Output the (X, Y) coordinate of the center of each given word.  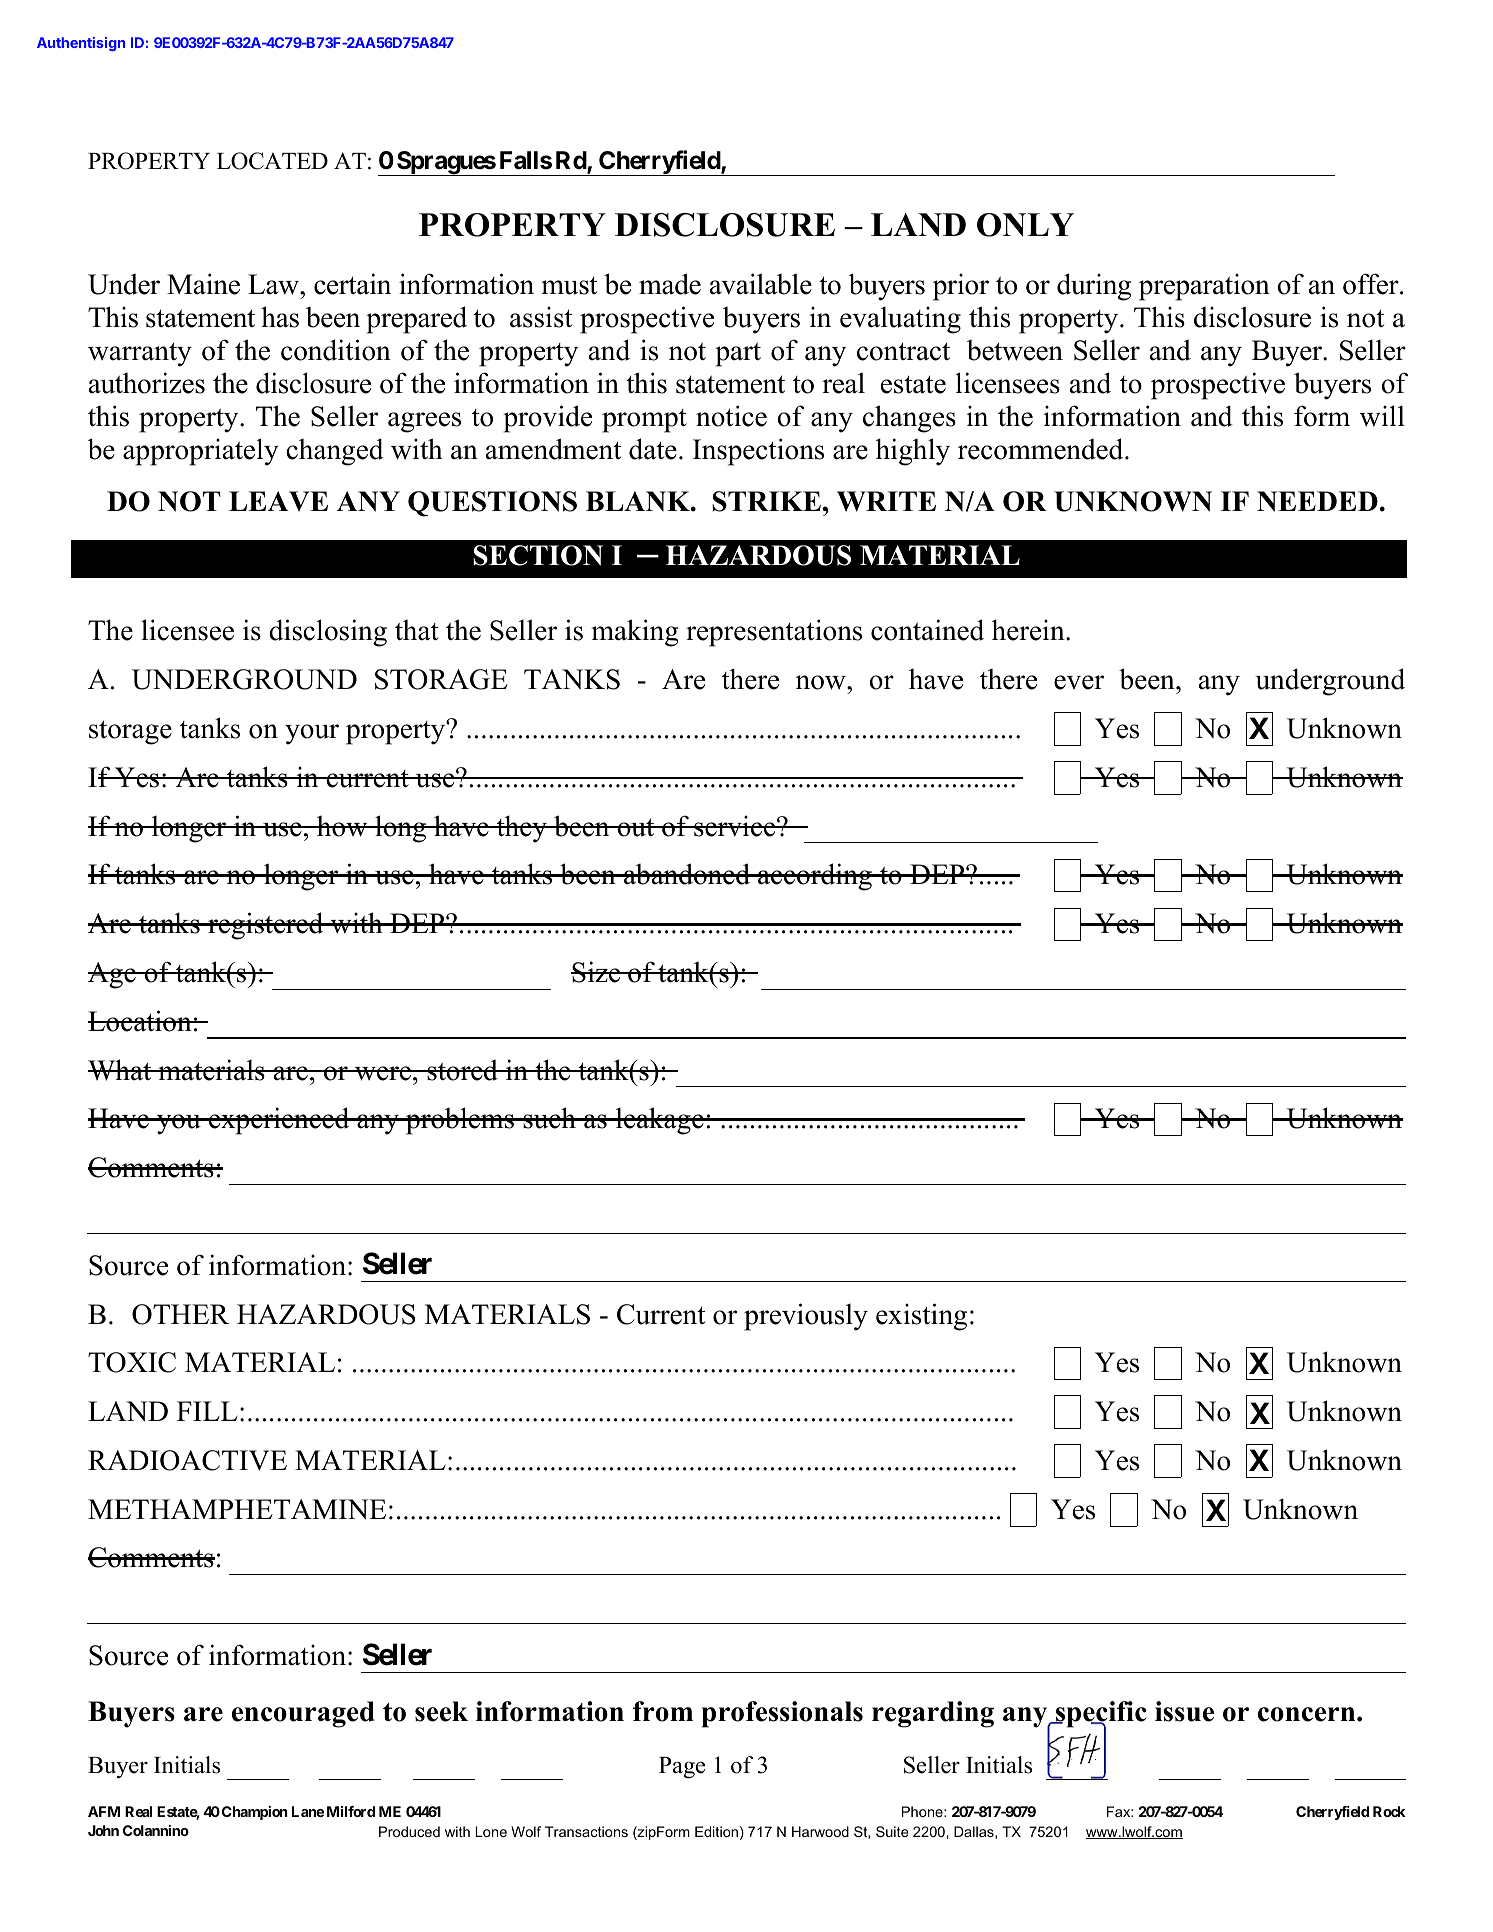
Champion (255, 1813)
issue (1184, 1711)
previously (806, 1317)
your (312, 734)
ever (1079, 682)
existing (921, 1317)
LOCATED (272, 161)
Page (682, 1768)
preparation (1204, 287)
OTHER (180, 1314)
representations (774, 633)
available (761, 284)
